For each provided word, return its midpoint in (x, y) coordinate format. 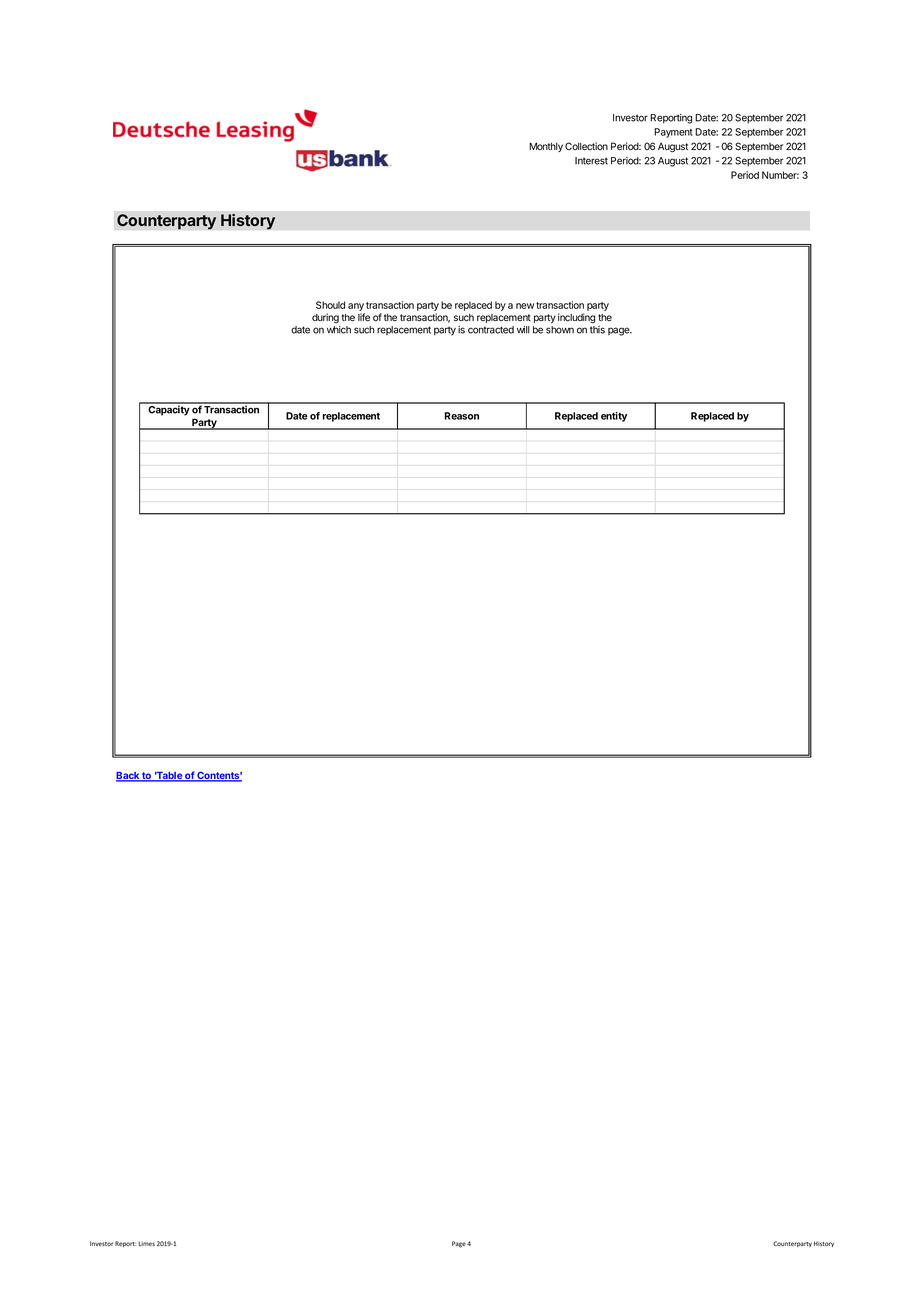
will (523, 330)
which (339, 330)
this (597, 330)
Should (330, 305)
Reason (462, 416)
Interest (591, 161)
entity (614, 417)
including (576, 318)
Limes (147, 1243)
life (364, 317)
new (525, 306)
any (356, 307)
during (325, 318)
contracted (491, 330)
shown (560, 330)
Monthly (546, 147)
